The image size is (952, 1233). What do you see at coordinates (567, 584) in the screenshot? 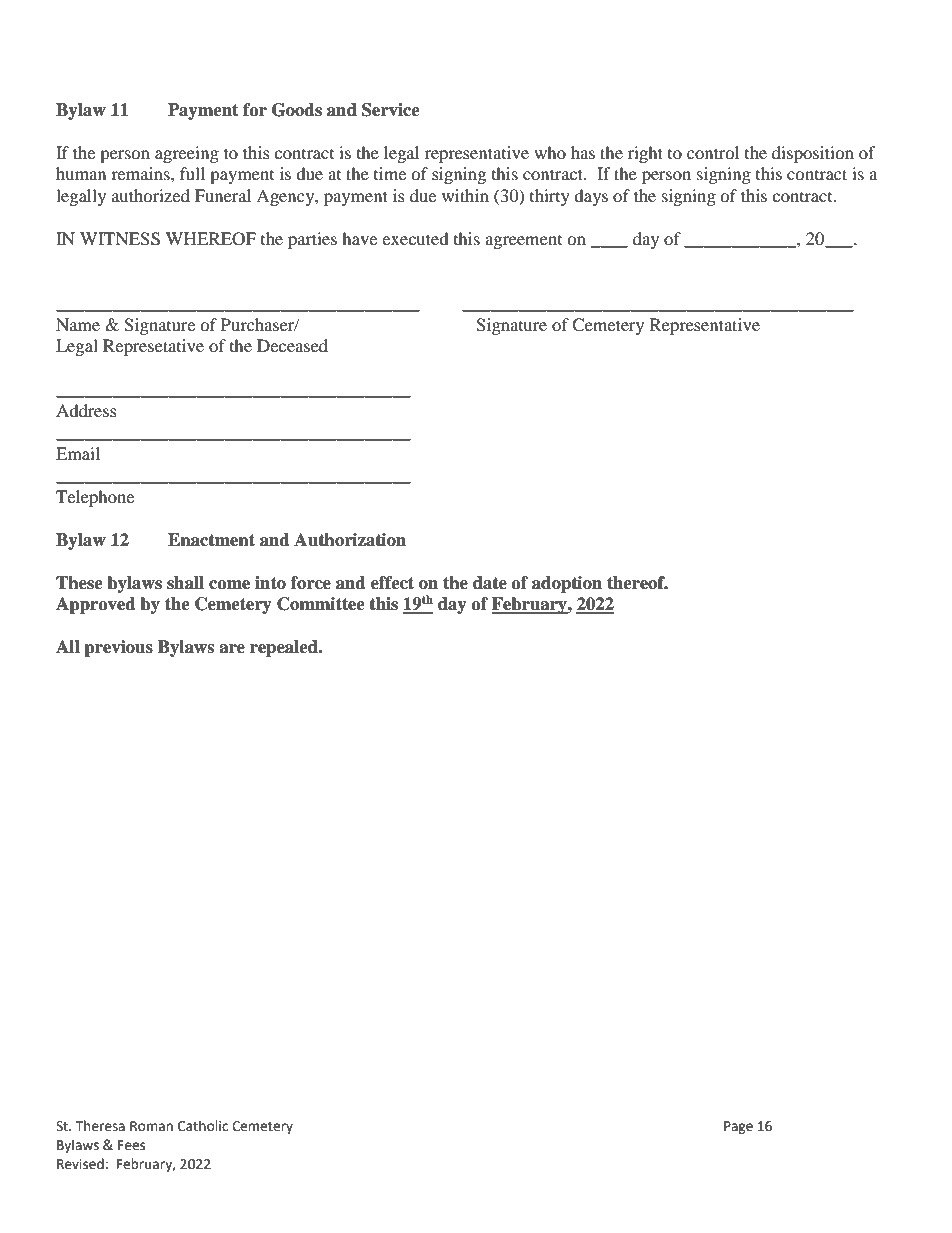
I see `adoption` at bounding box center [567, 584].
